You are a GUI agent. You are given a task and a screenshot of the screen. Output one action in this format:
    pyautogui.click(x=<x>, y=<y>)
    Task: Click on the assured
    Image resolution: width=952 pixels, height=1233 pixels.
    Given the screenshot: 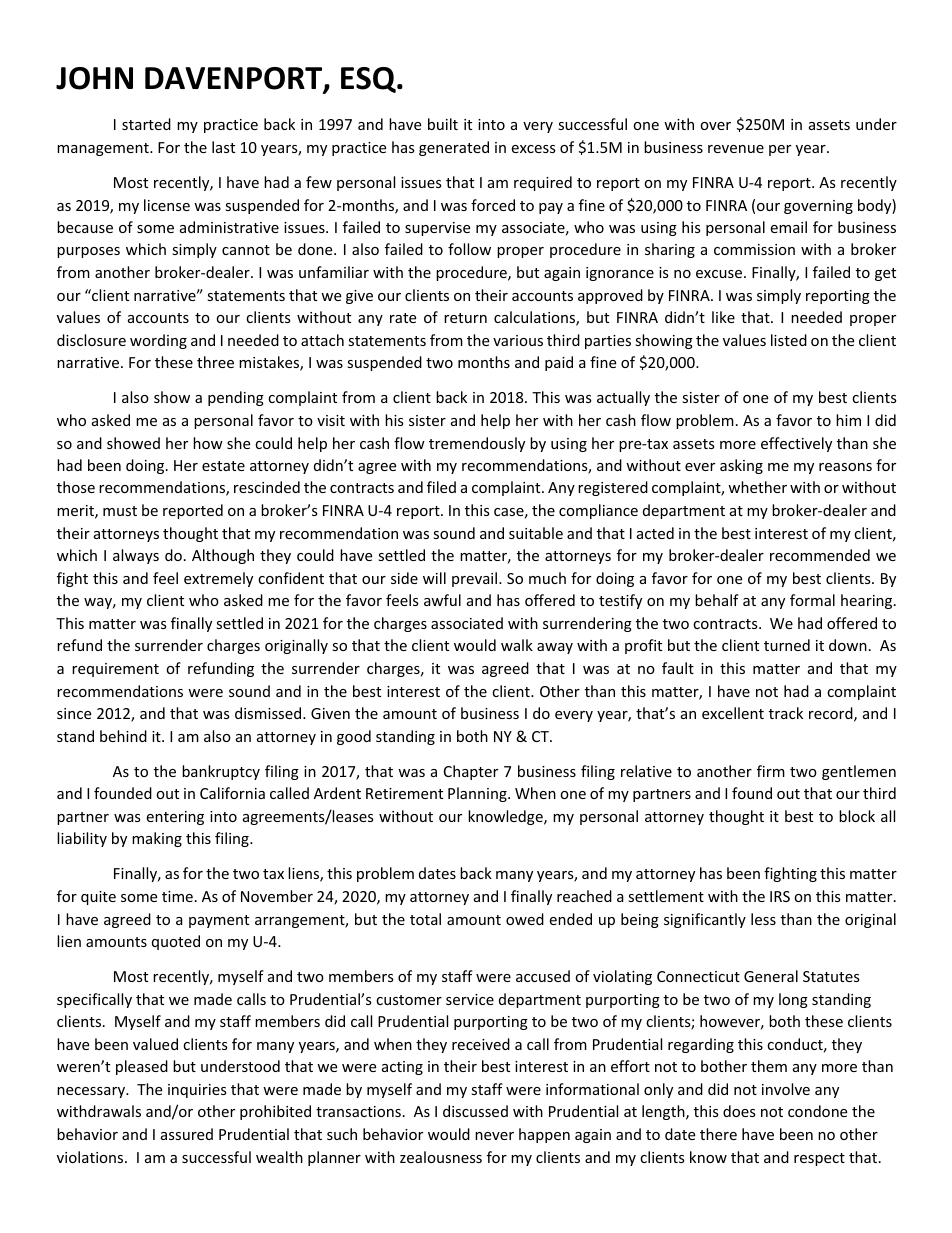 What is the action you would take?
    pyautogui.click(x=187, y=1134)
